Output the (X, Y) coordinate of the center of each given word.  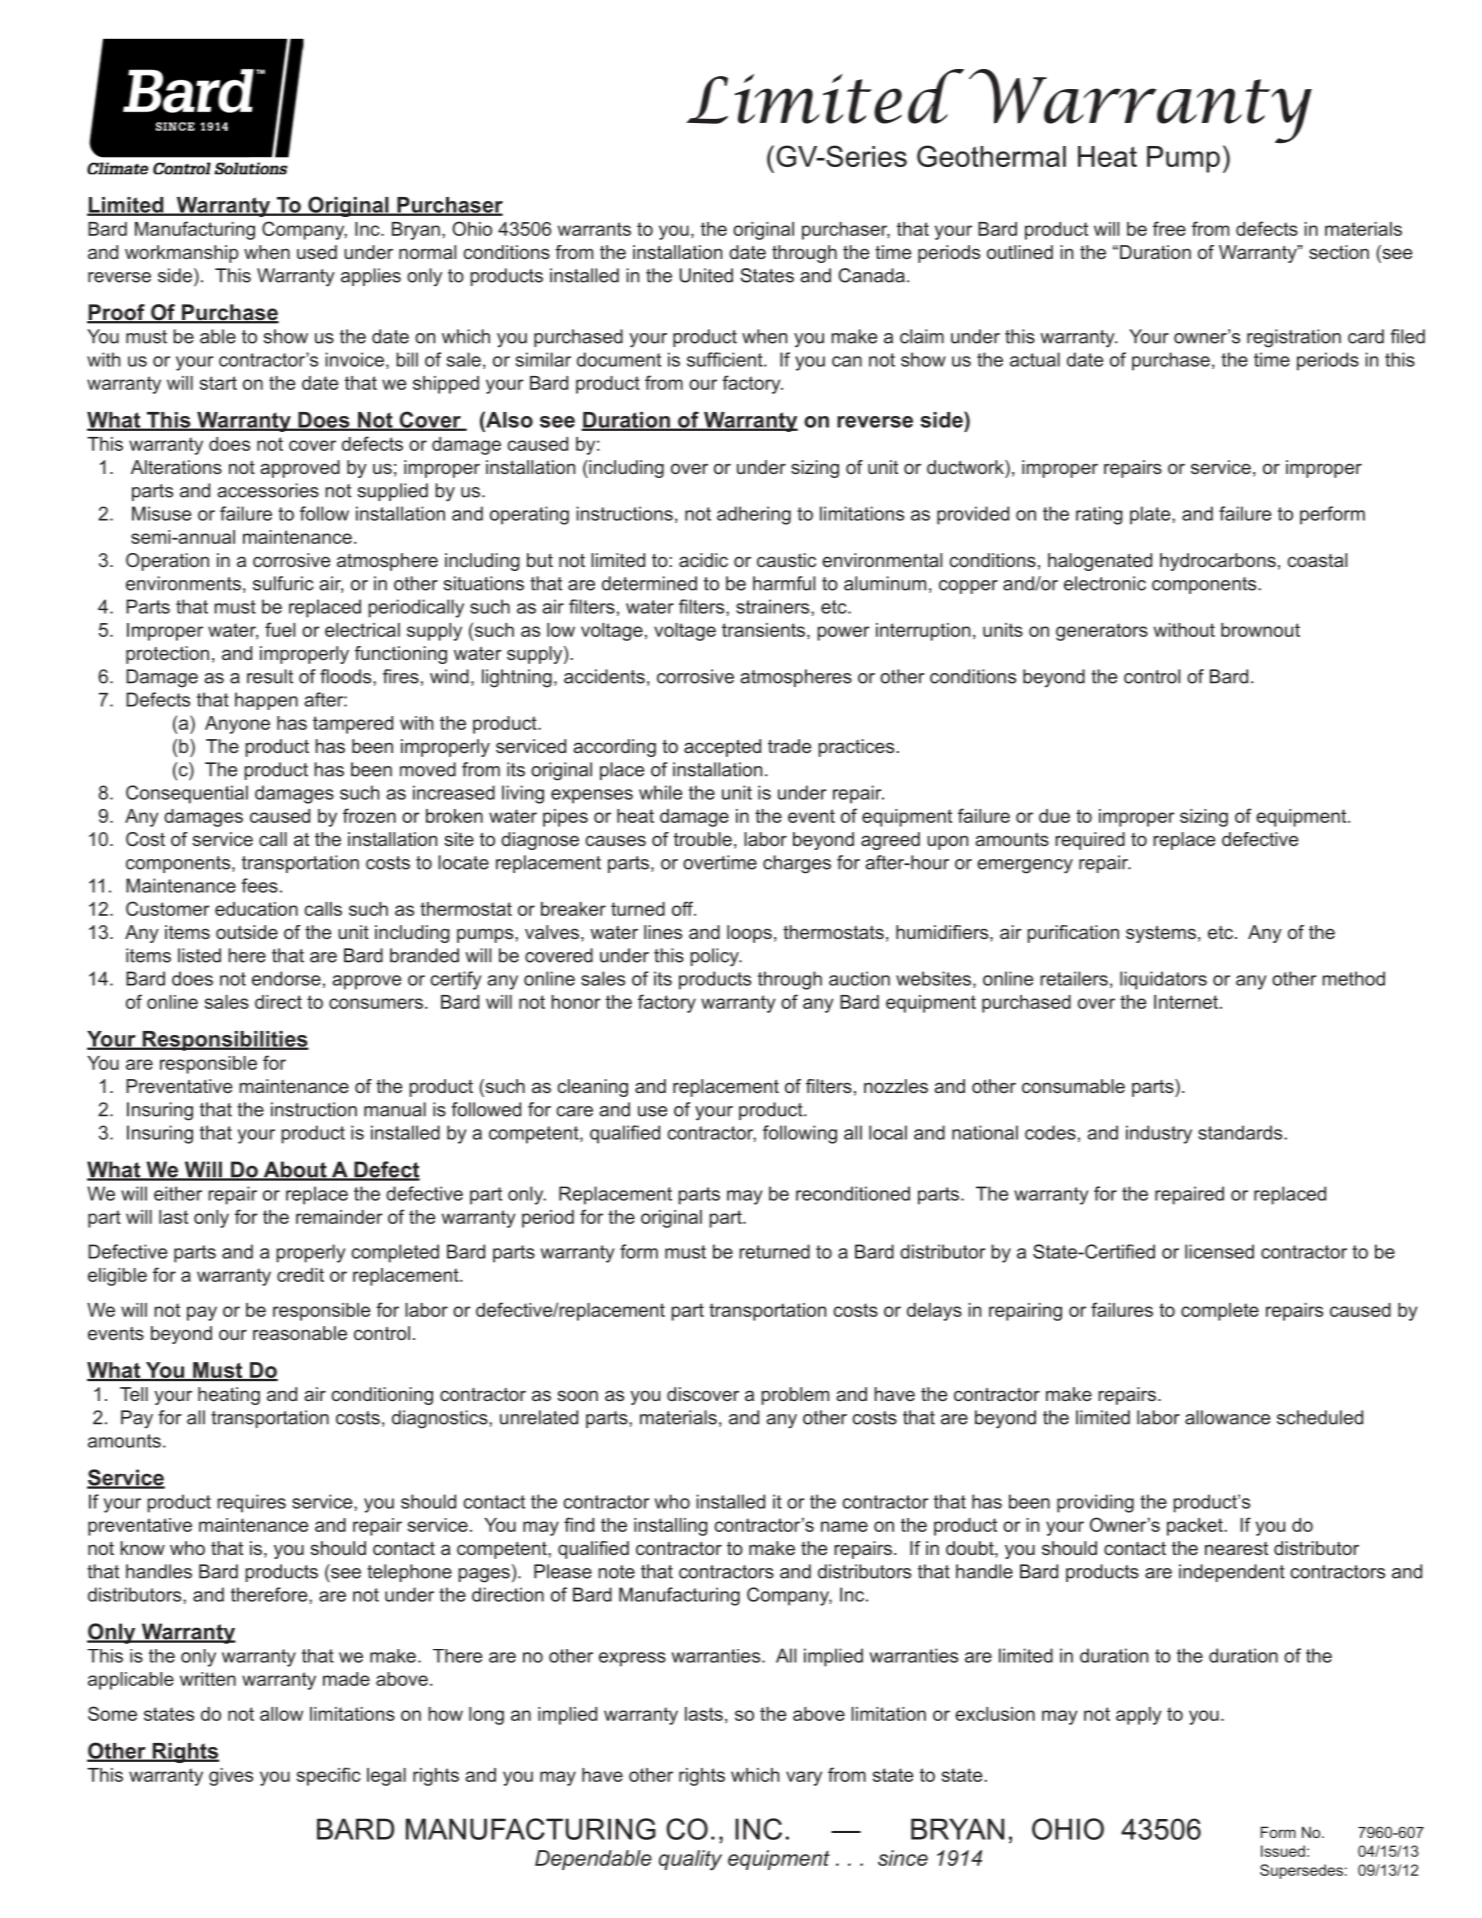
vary (804, 1778)
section (1339, 252)
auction (859, 978)
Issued (1283, 1851)
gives (231, 1777)
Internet (1187, 1002)
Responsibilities (224, 1041)
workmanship (181, 254)
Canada (871, 275)
